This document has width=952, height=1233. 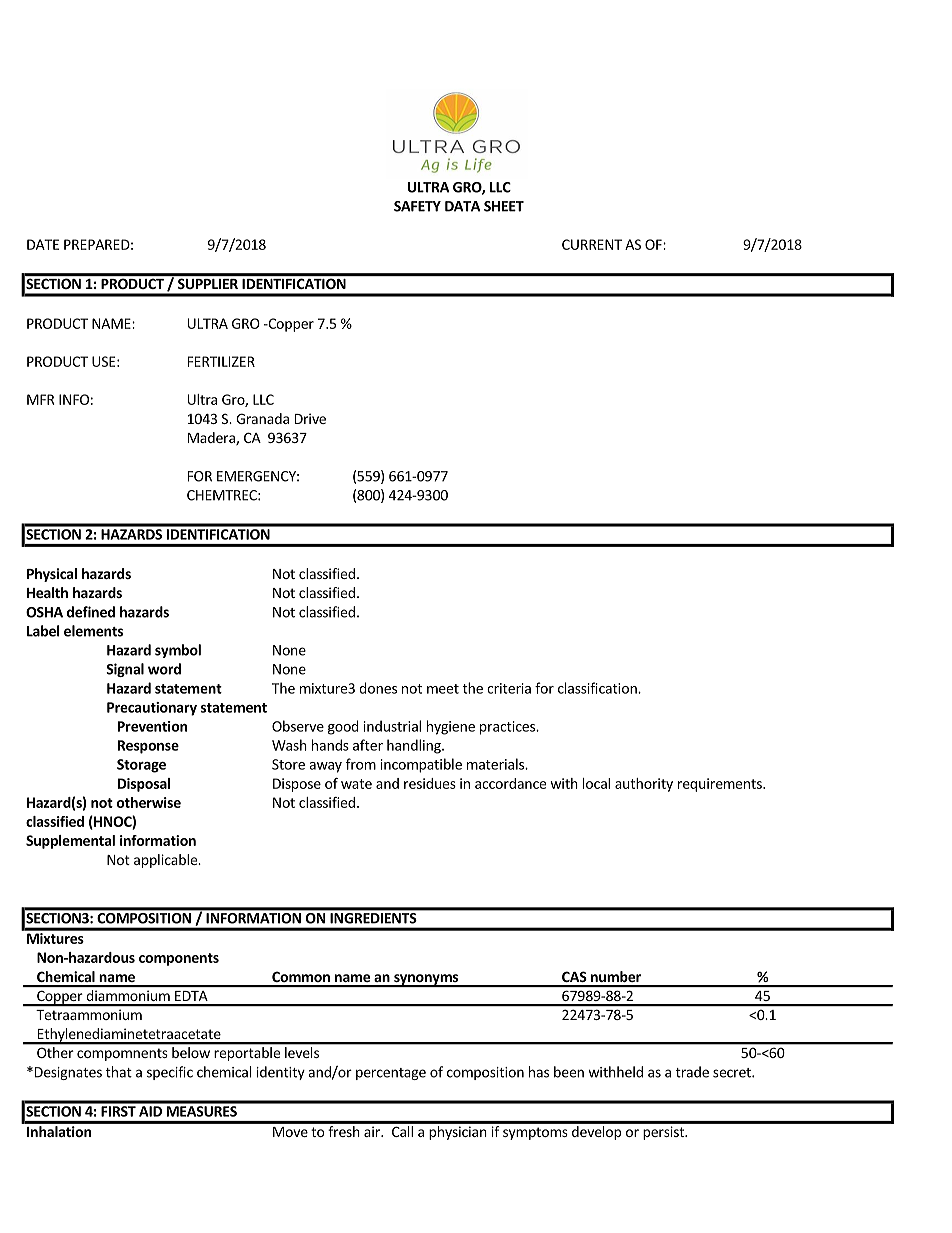 I want to click on SAFETY, so click(x=417, y=206).
